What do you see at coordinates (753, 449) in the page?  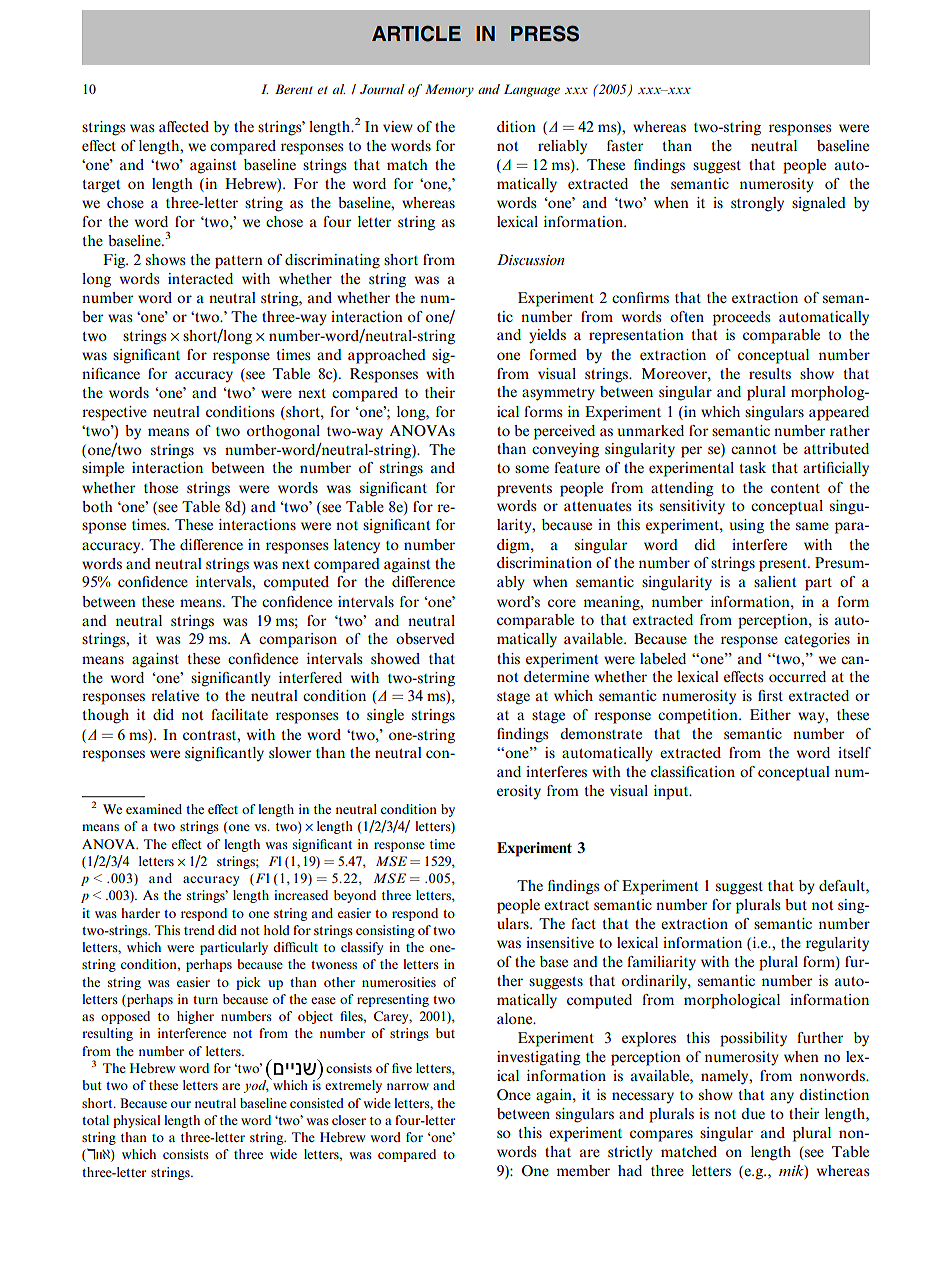 I see `cannot` at bounding box center [753, 449].
